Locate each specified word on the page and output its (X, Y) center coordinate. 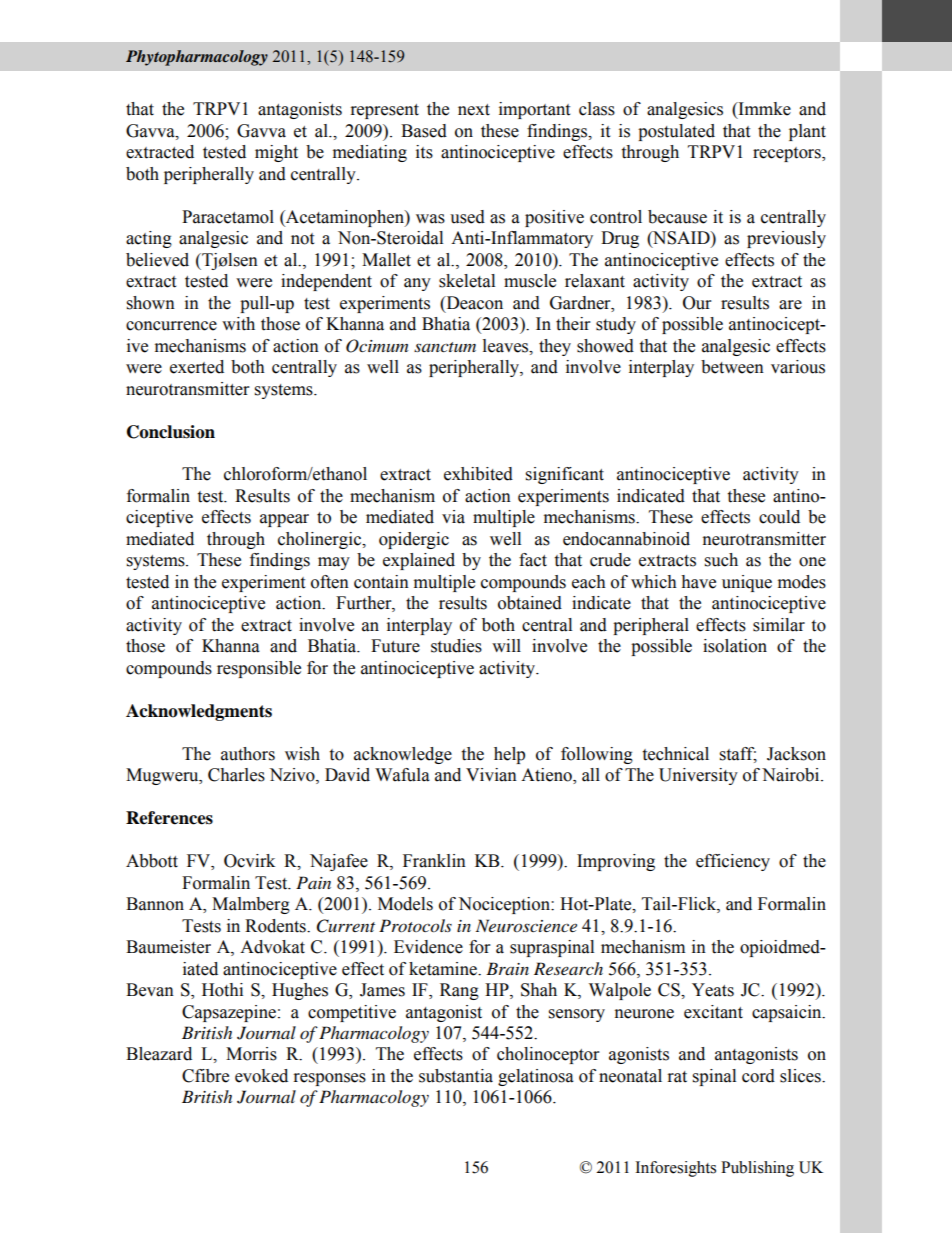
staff (738, 754)
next (474, 110)
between (732, 367)
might (276, 153)
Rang (459, 991)
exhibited (478, 474)
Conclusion (171, 432)
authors (248, 754)
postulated (676, 132)
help (509, 755)
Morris (251, 1054)
